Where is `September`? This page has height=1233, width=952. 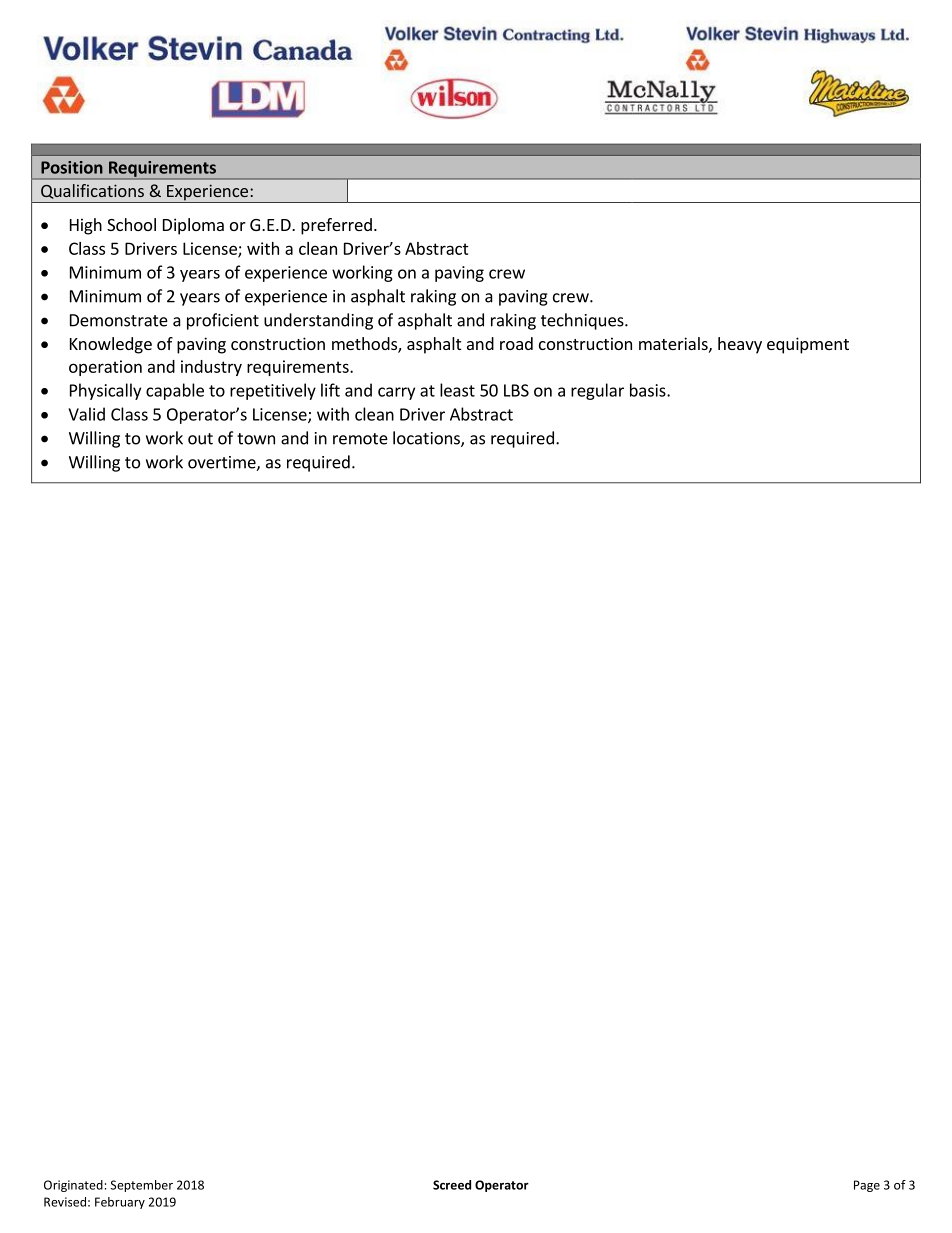 September is located at coordinates (141, 1186).
